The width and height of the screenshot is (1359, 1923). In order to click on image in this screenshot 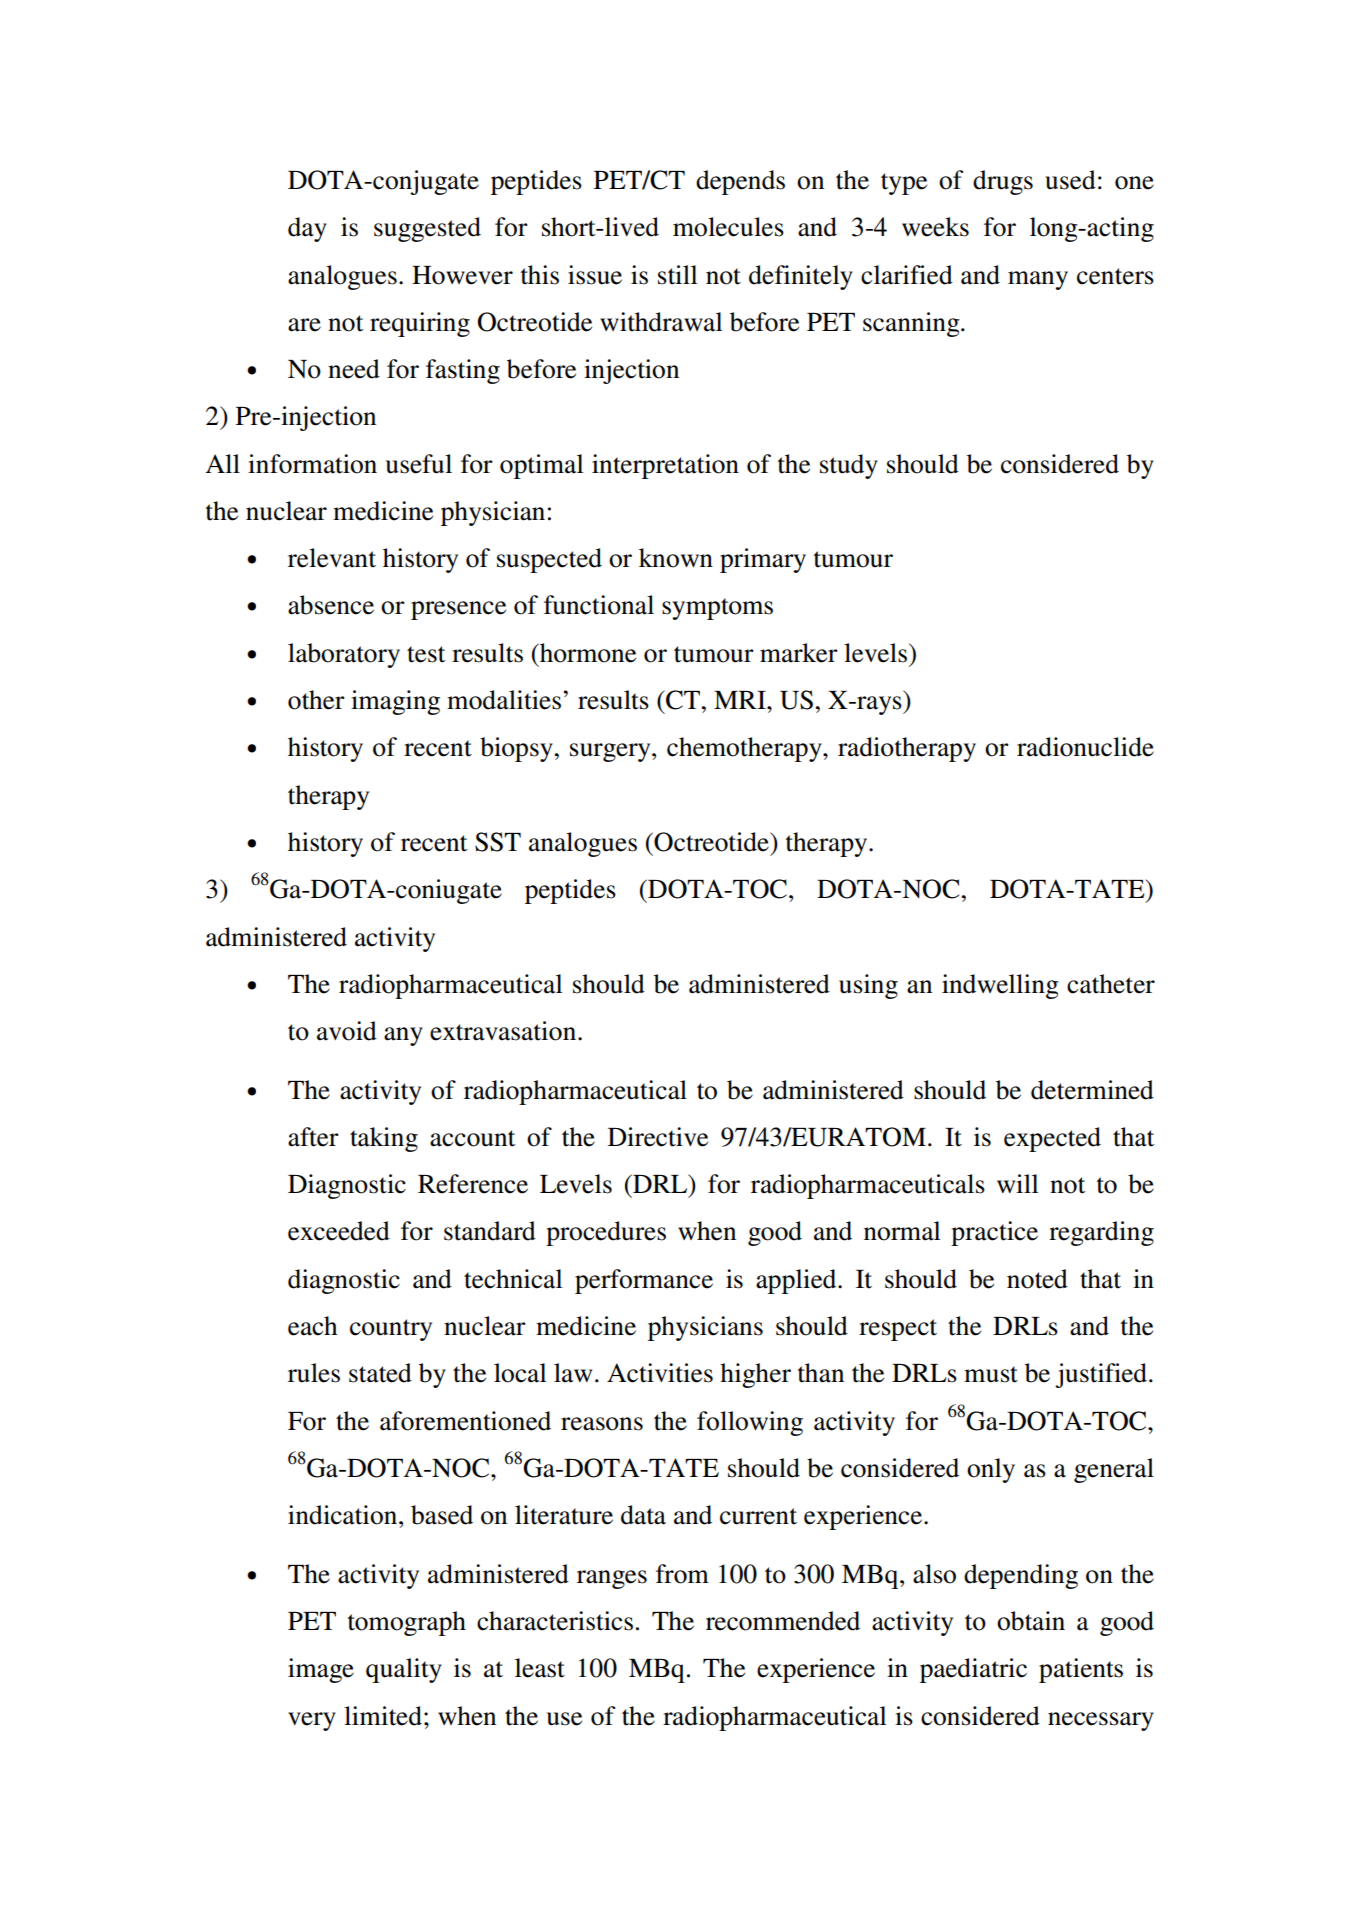, I will do `click(321, 1670)`.
